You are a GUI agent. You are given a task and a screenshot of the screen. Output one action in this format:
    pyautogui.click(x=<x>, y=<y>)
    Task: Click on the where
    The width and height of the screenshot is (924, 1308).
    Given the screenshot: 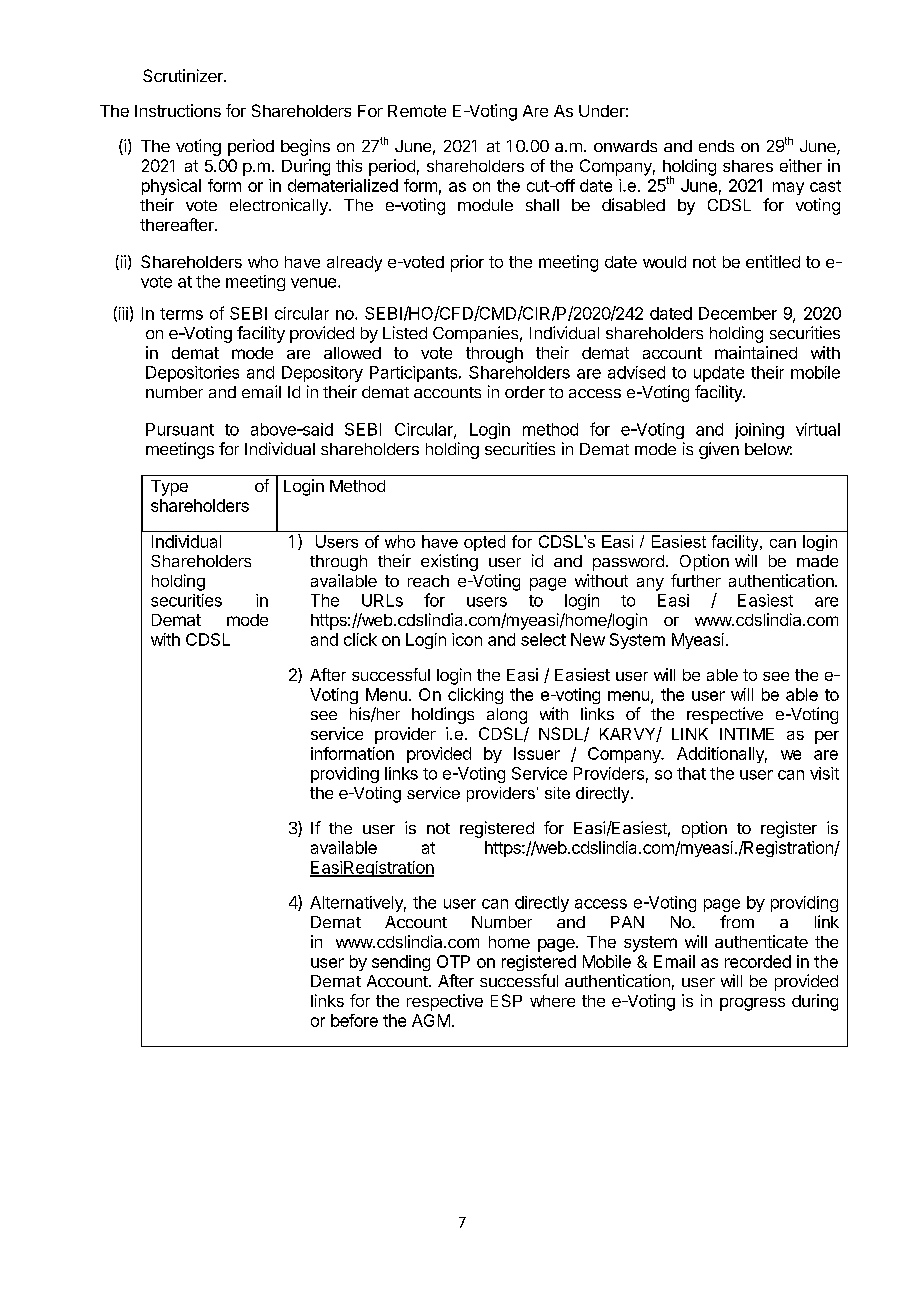 What is the action you would take?
    pyautogui.click(x=552, y=1001)
